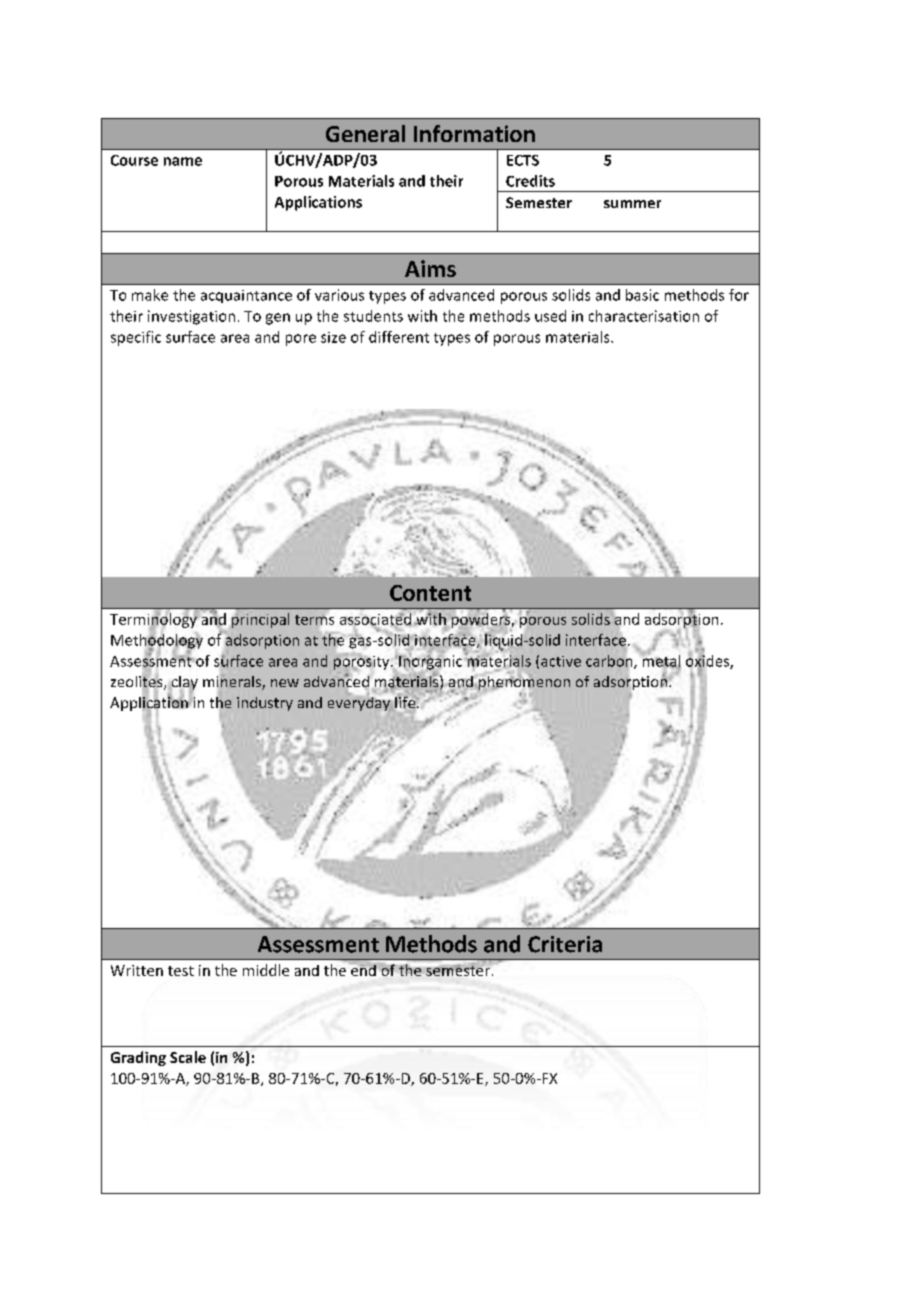  Describe the element at coordinates (183, 161) in the page. I see `name` at that location.
